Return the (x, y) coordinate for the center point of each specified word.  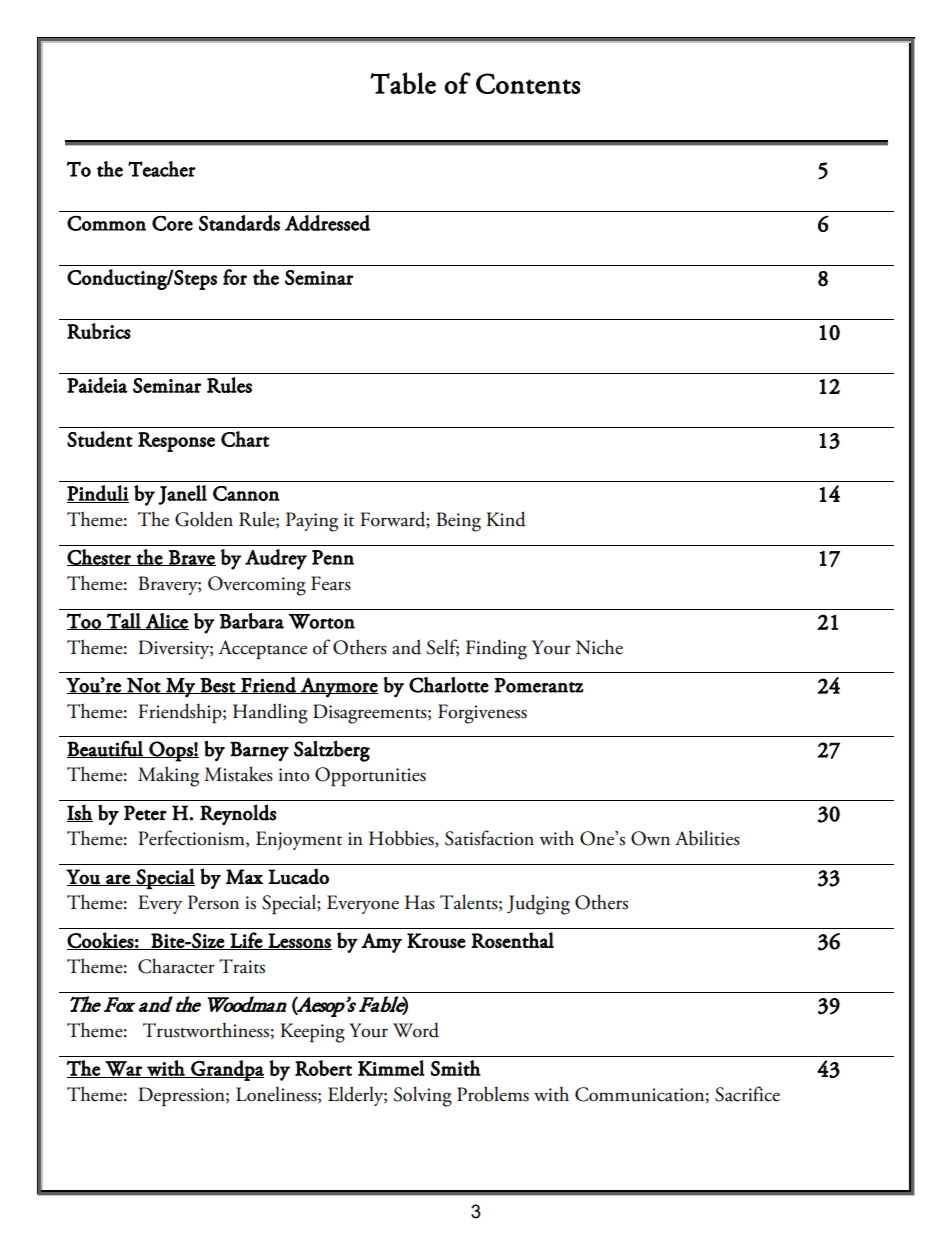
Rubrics (99, 331)
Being (459, 522)
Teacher (162, 169)
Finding (496, 649)
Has (420, 902)
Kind (506, 519)
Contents (528, 83)
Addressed (327, 223)
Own (650, 838)
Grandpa (226, 1070)
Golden (204, 519)
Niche (599, 647)
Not (144, 686)
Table (403, 83)
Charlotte (449, 685)
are (118, 880)
